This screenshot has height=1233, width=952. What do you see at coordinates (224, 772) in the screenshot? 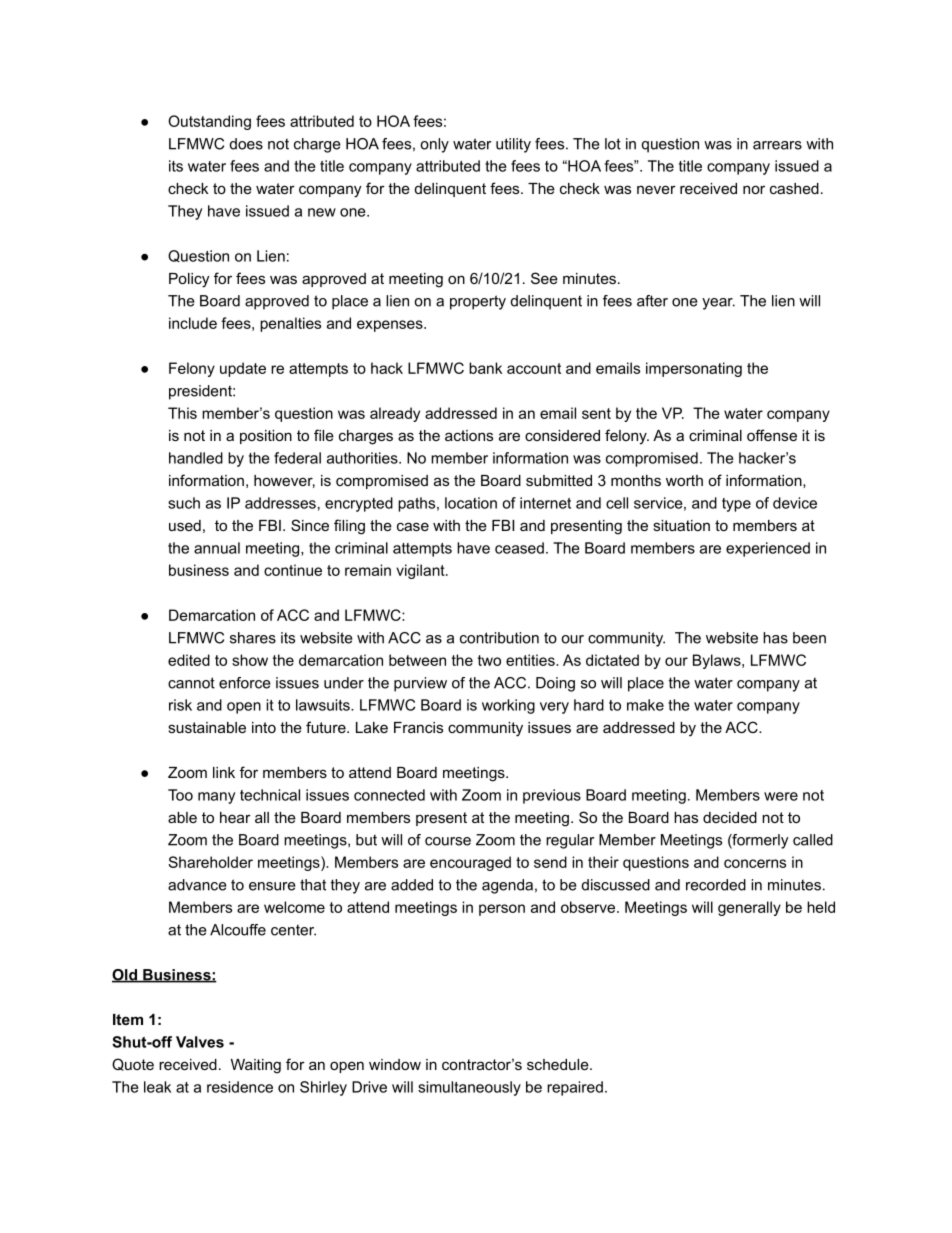
I see `link` at bounding box center [224, 772].
